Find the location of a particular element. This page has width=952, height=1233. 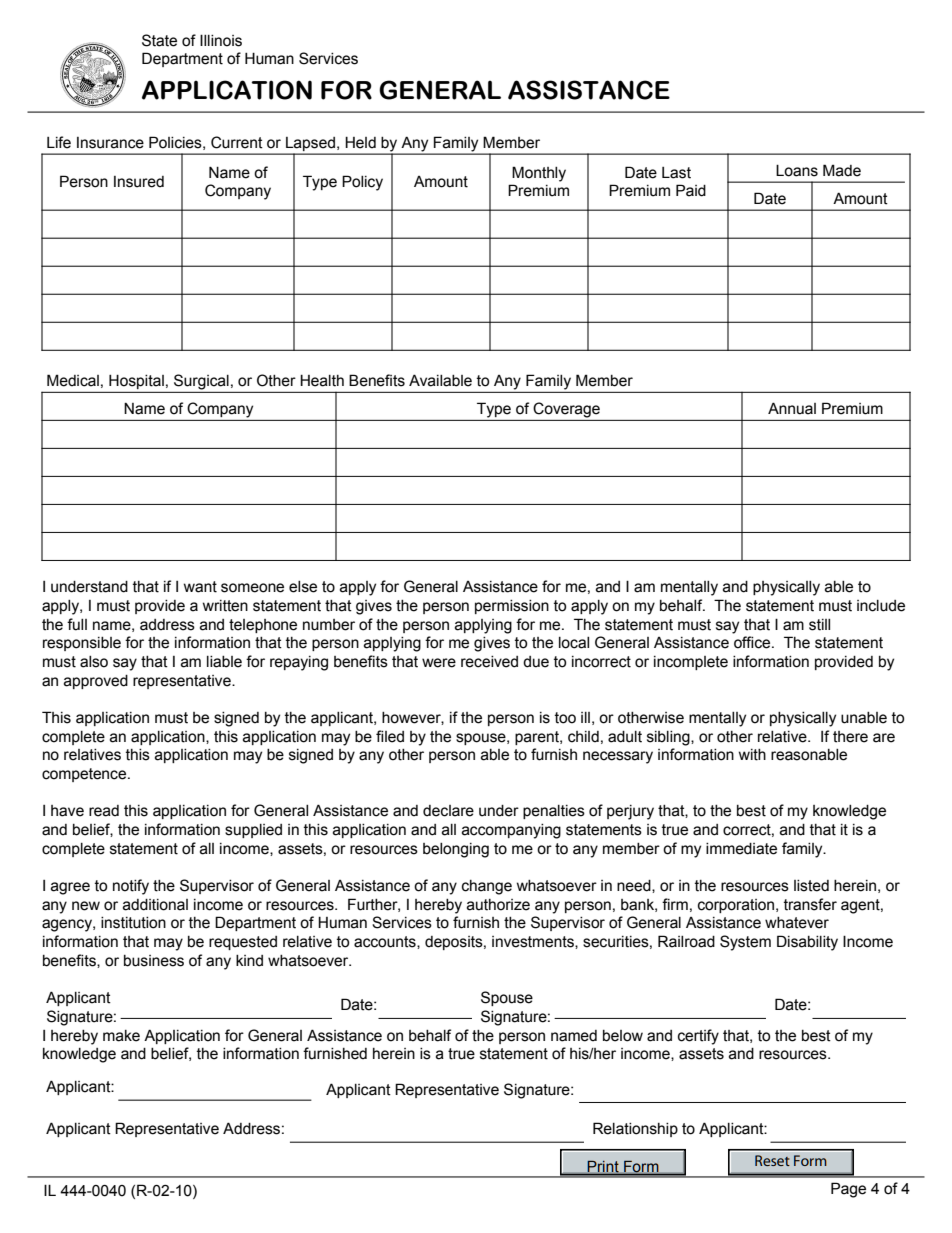

Annual is located at coordinates (792, 408).
